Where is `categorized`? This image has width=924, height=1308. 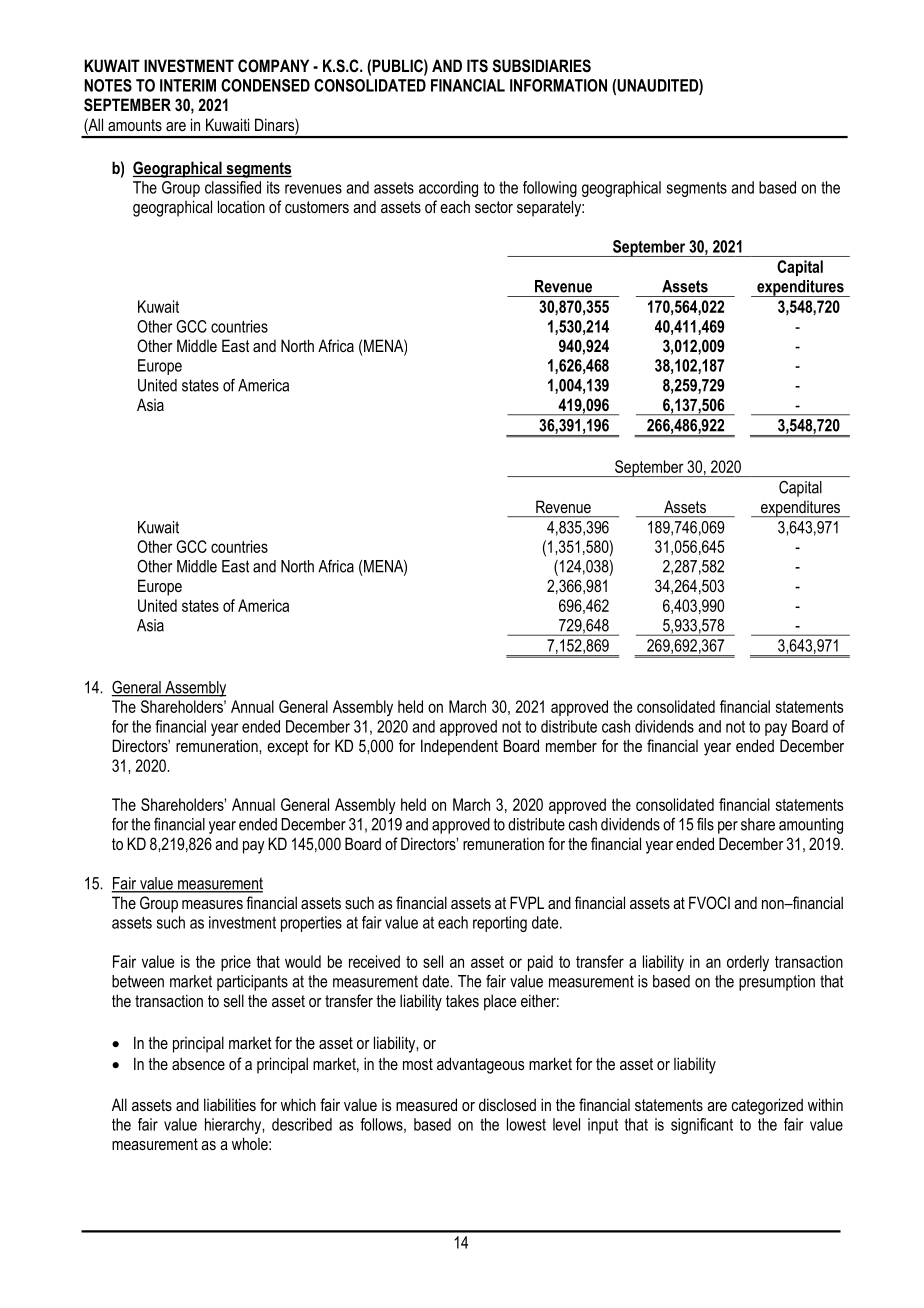 categorized is located at coordinates (767, 1106).
